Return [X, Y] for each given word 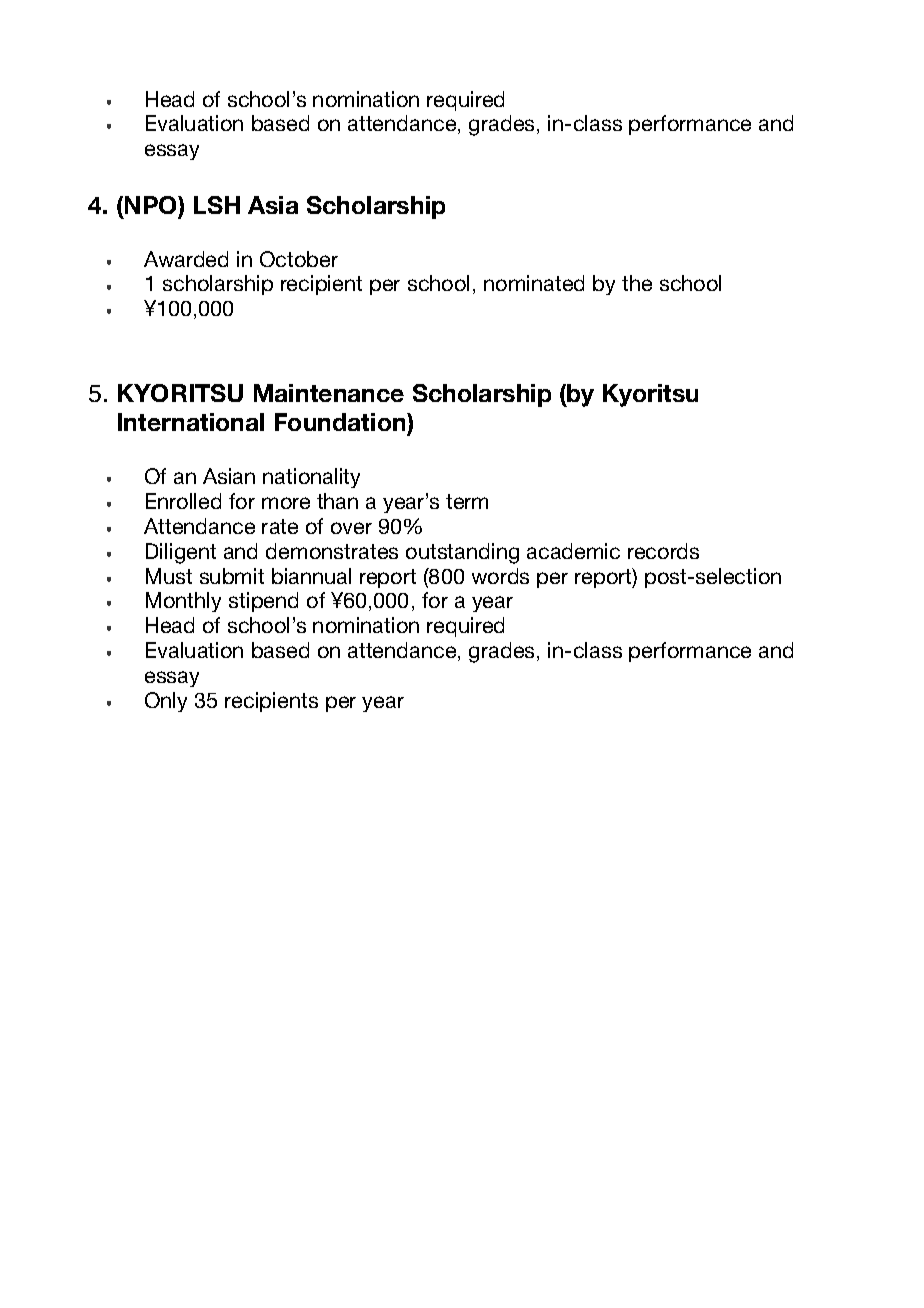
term [467, 501]
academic [573, 551]
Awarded [186, 259]
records [663, 551]
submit [232, 576]
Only [166, 702]
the [637, 283]
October [299, 259]
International [191, 422]
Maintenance [329, 393]
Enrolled [183, 501]
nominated [534, 283]
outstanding [462, 553]
